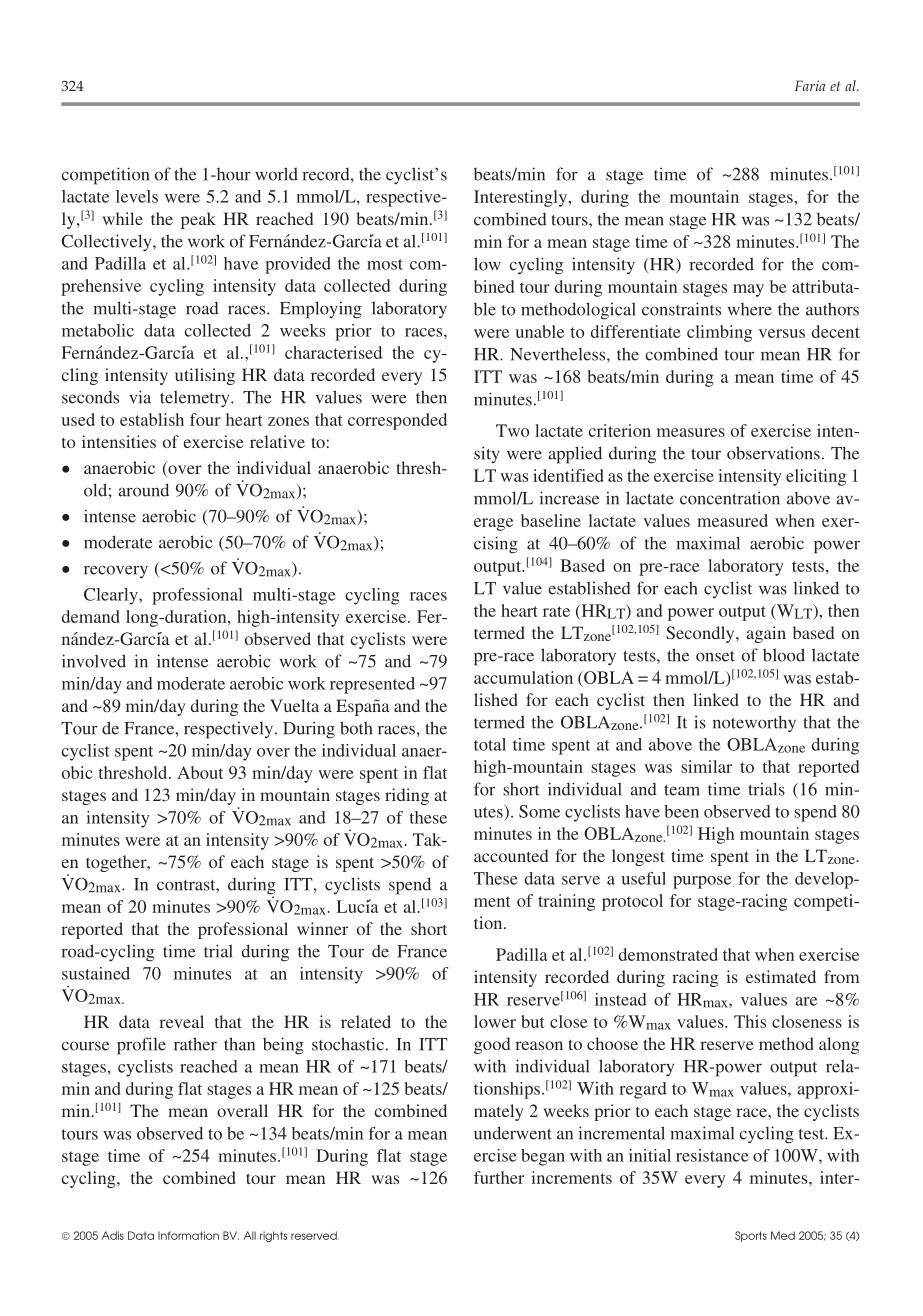  I want to click on Two, so click(512, 430).
